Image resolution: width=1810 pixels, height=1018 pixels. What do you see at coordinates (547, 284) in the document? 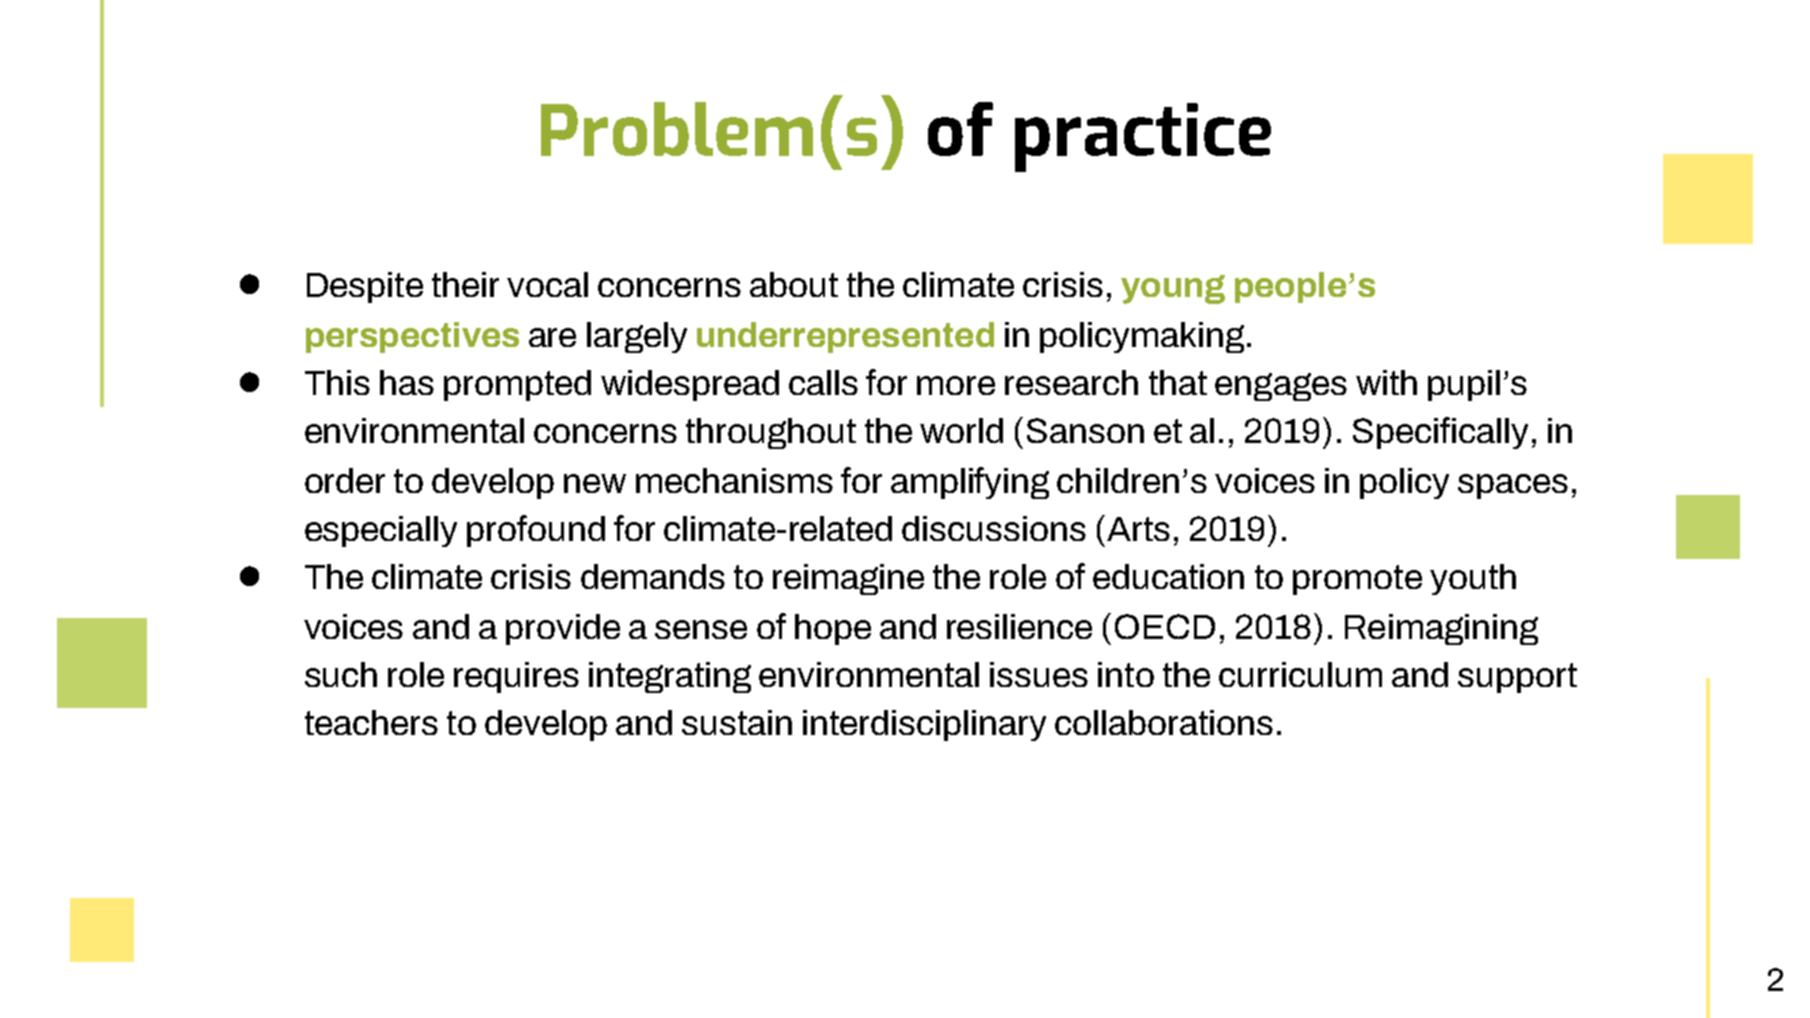
I see `vocal` at bounding box center [547, 284].
